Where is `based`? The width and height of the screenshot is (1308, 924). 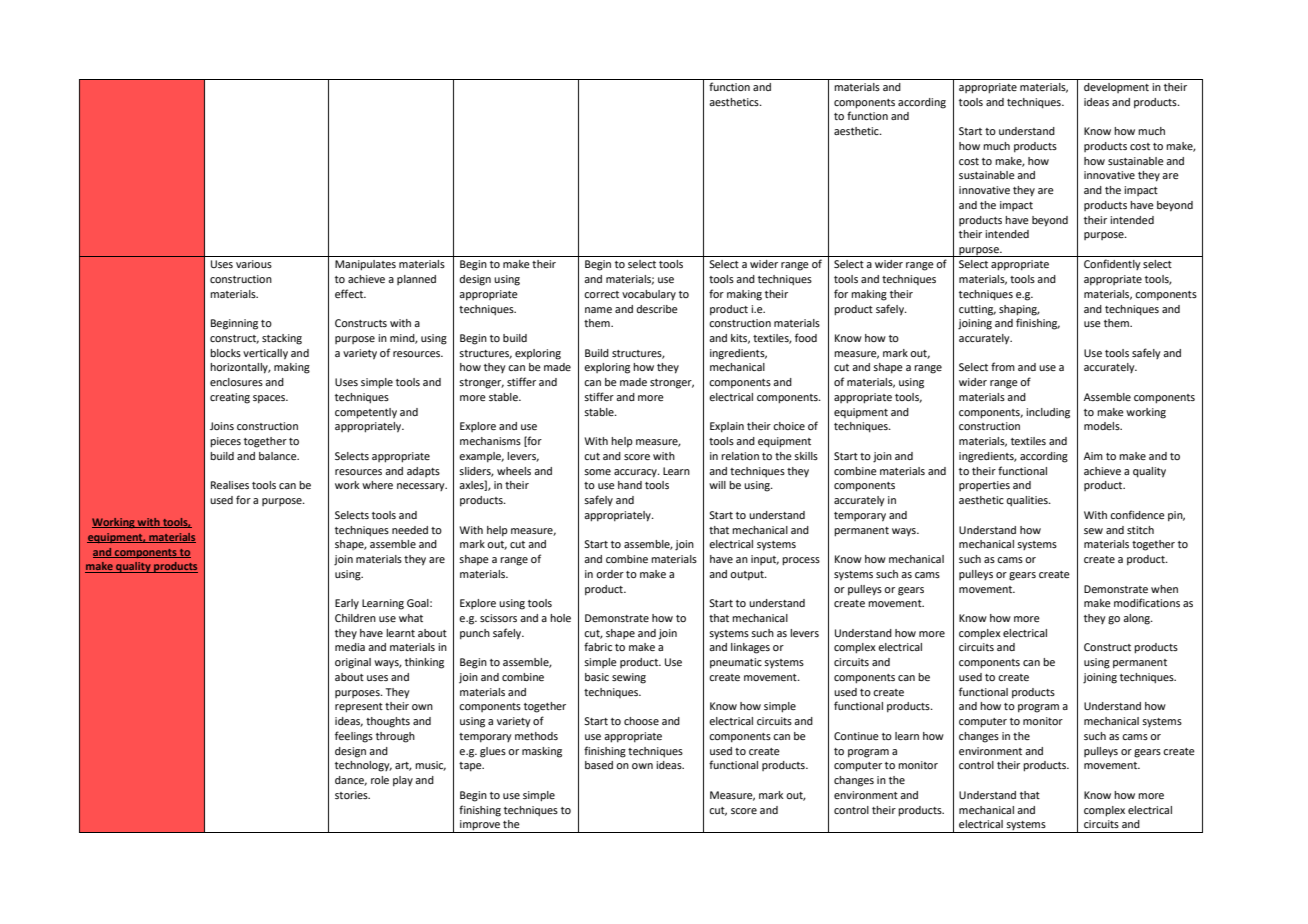 based is located at coordinates (599, 765).
